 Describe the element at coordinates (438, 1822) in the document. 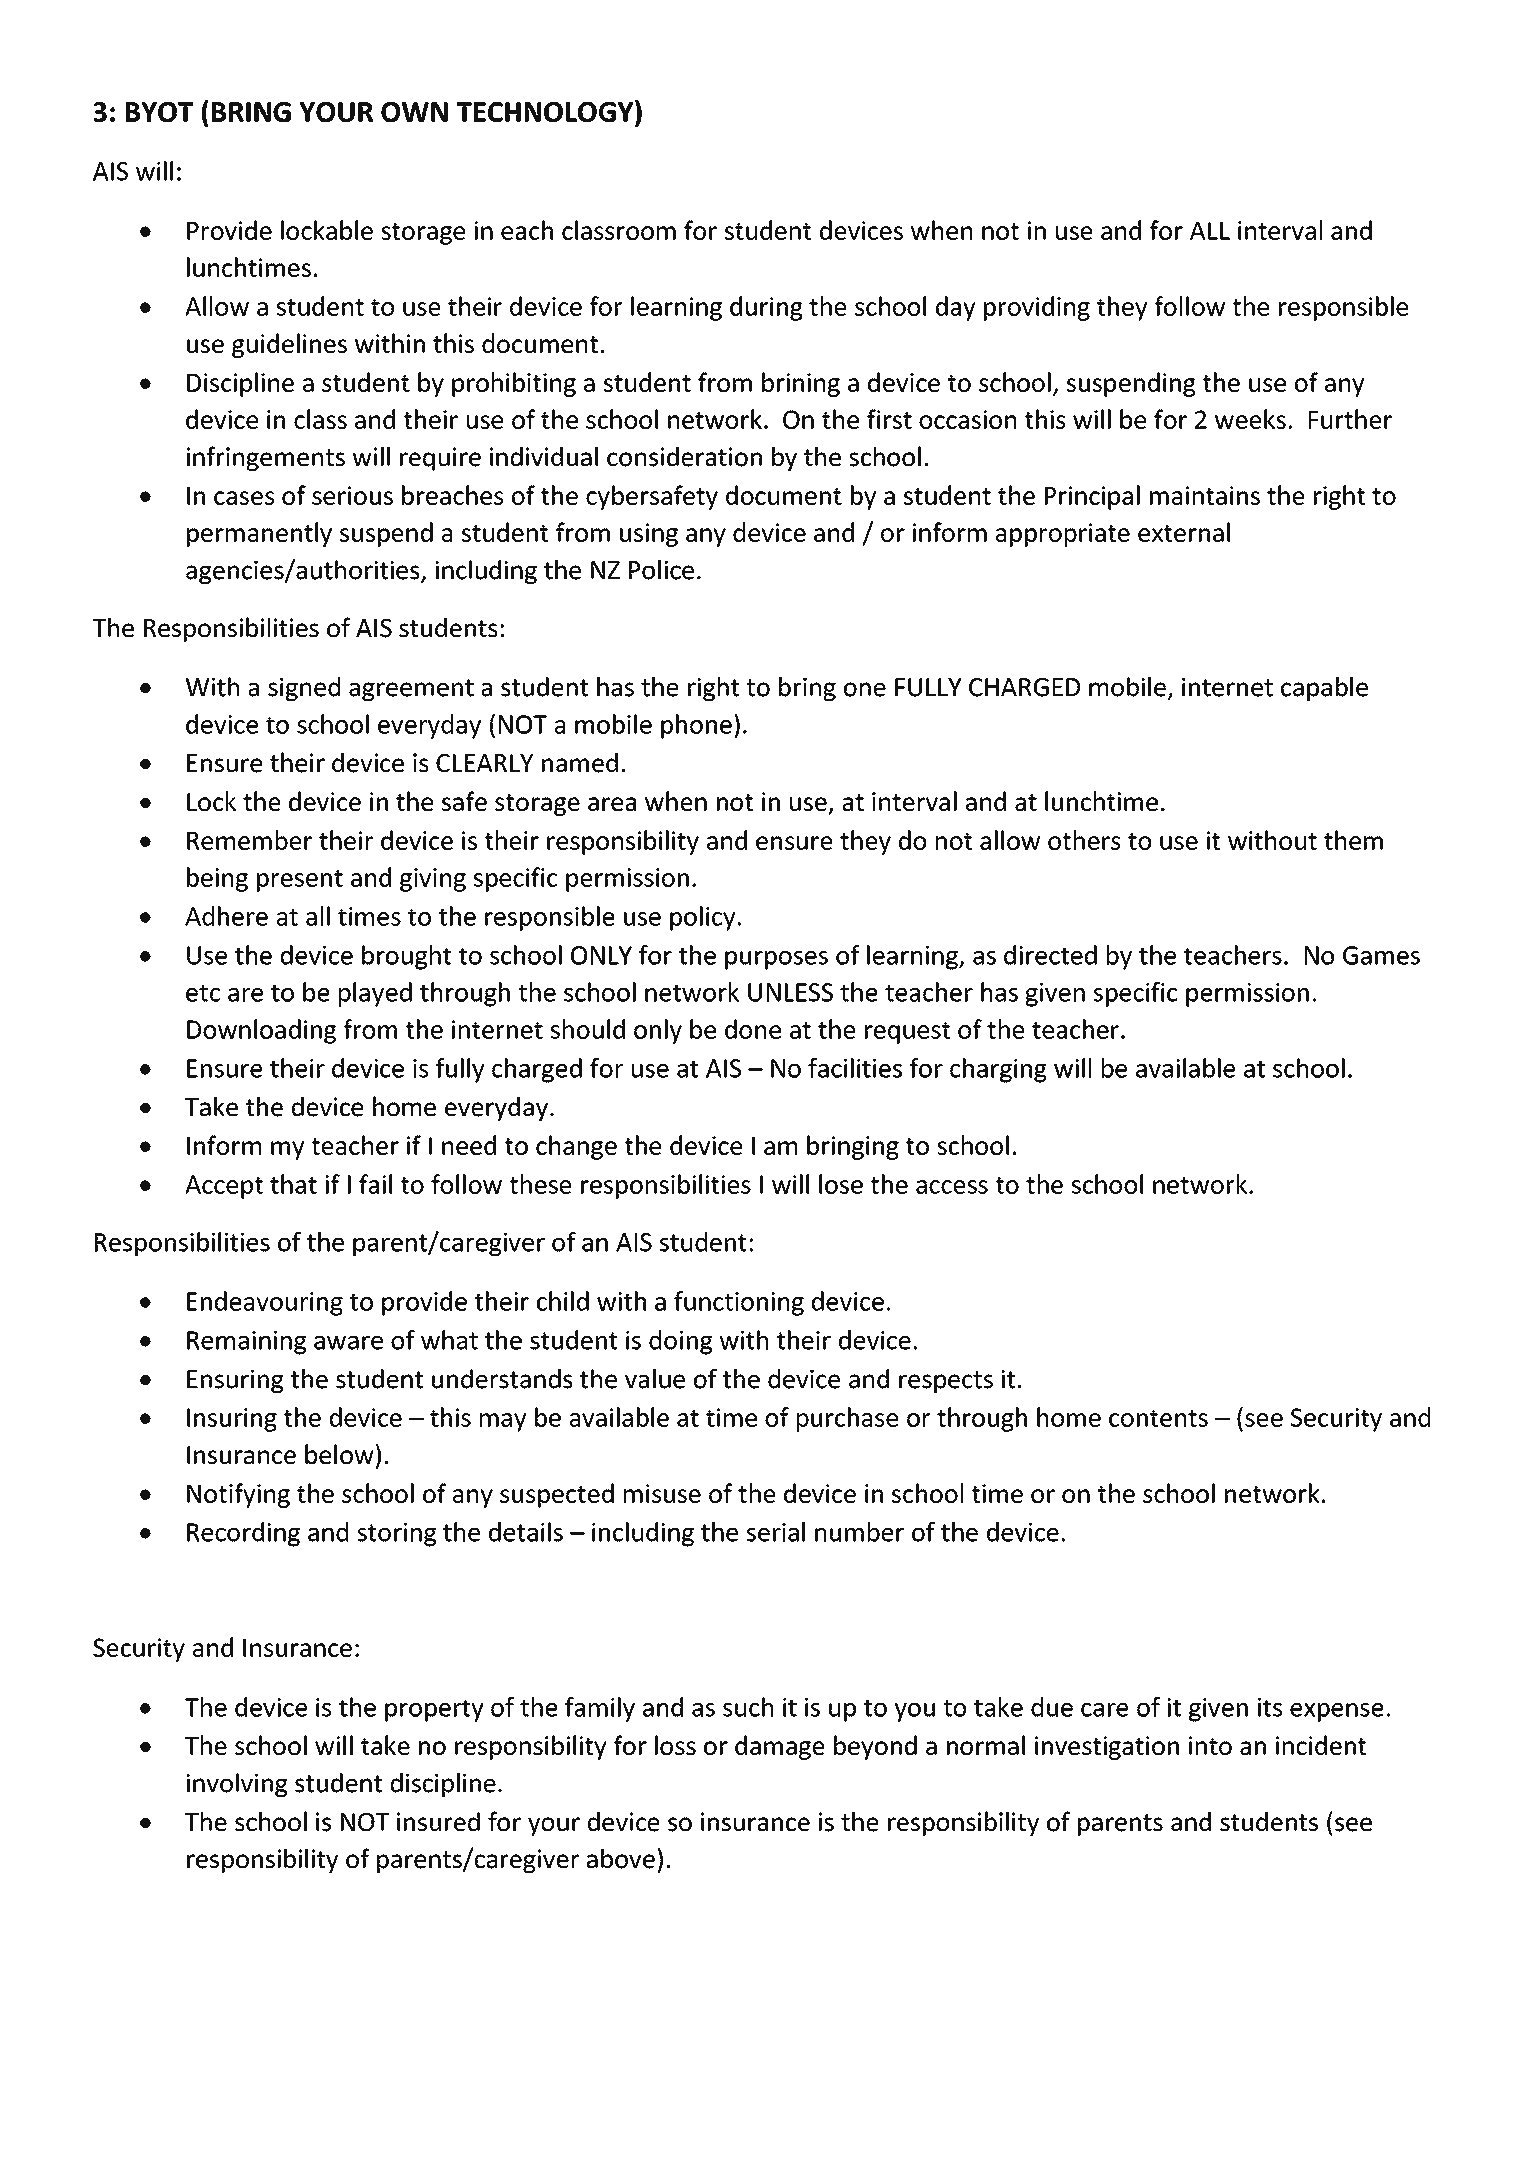

I see `insured` at that location.
